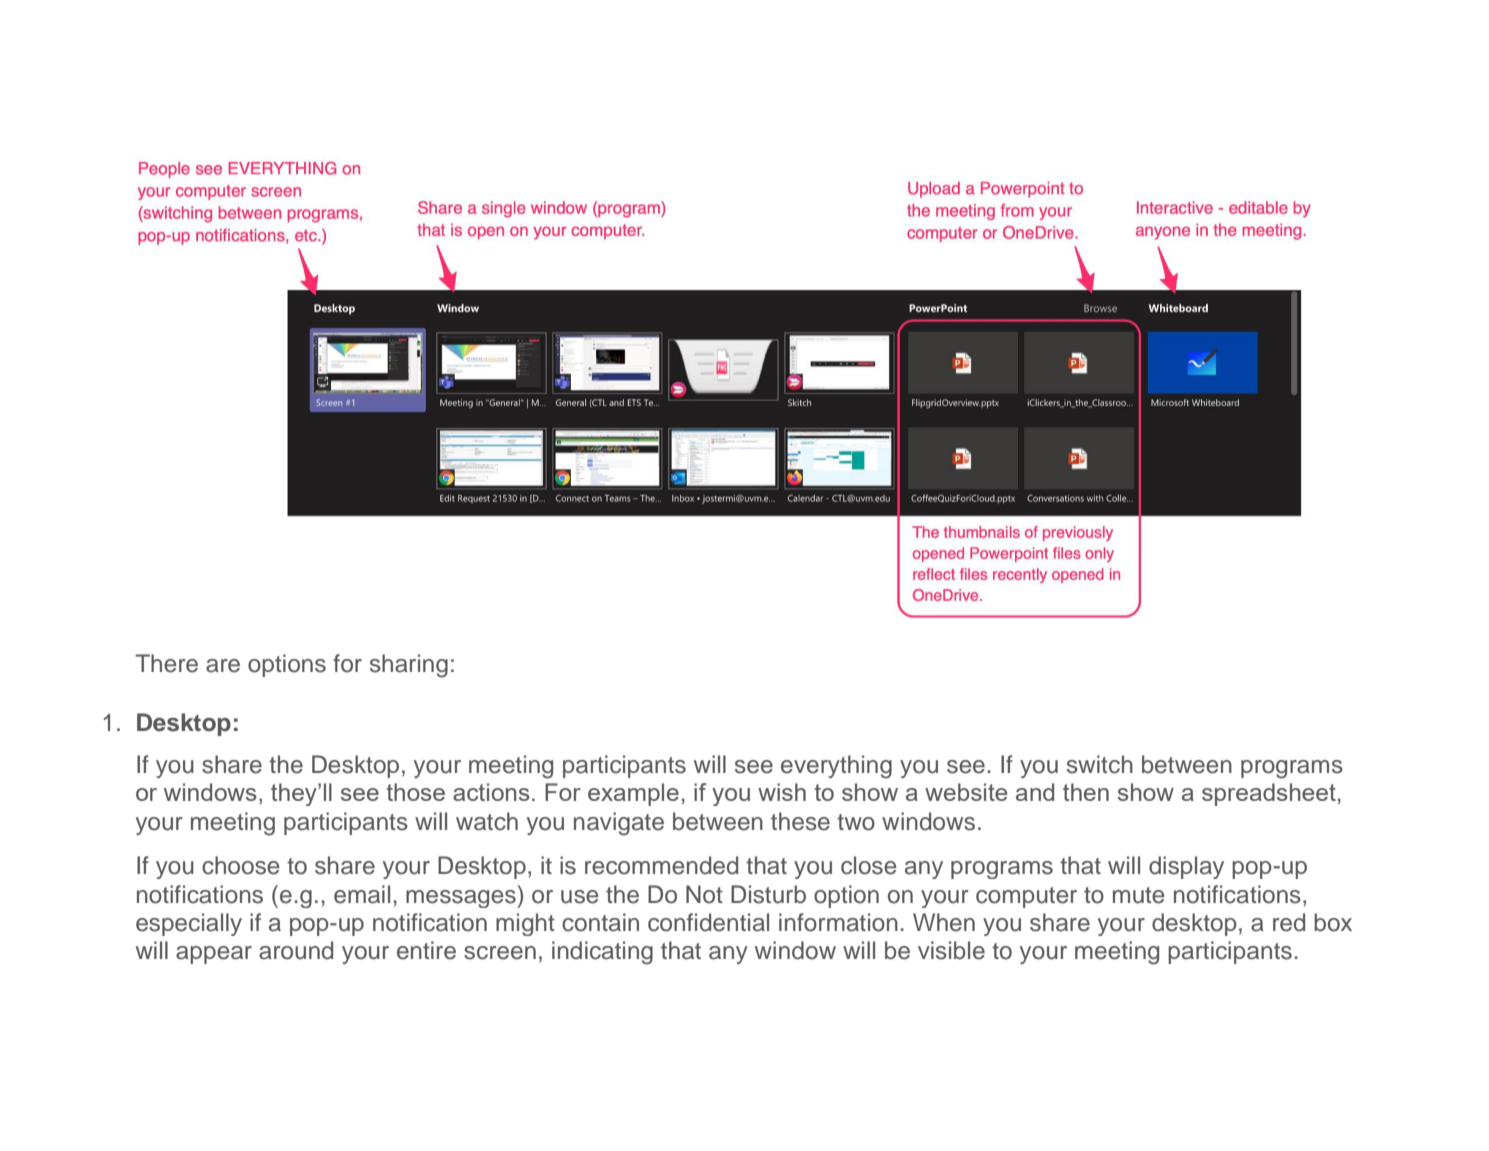  I want to click on watch, so click(487, 821).
